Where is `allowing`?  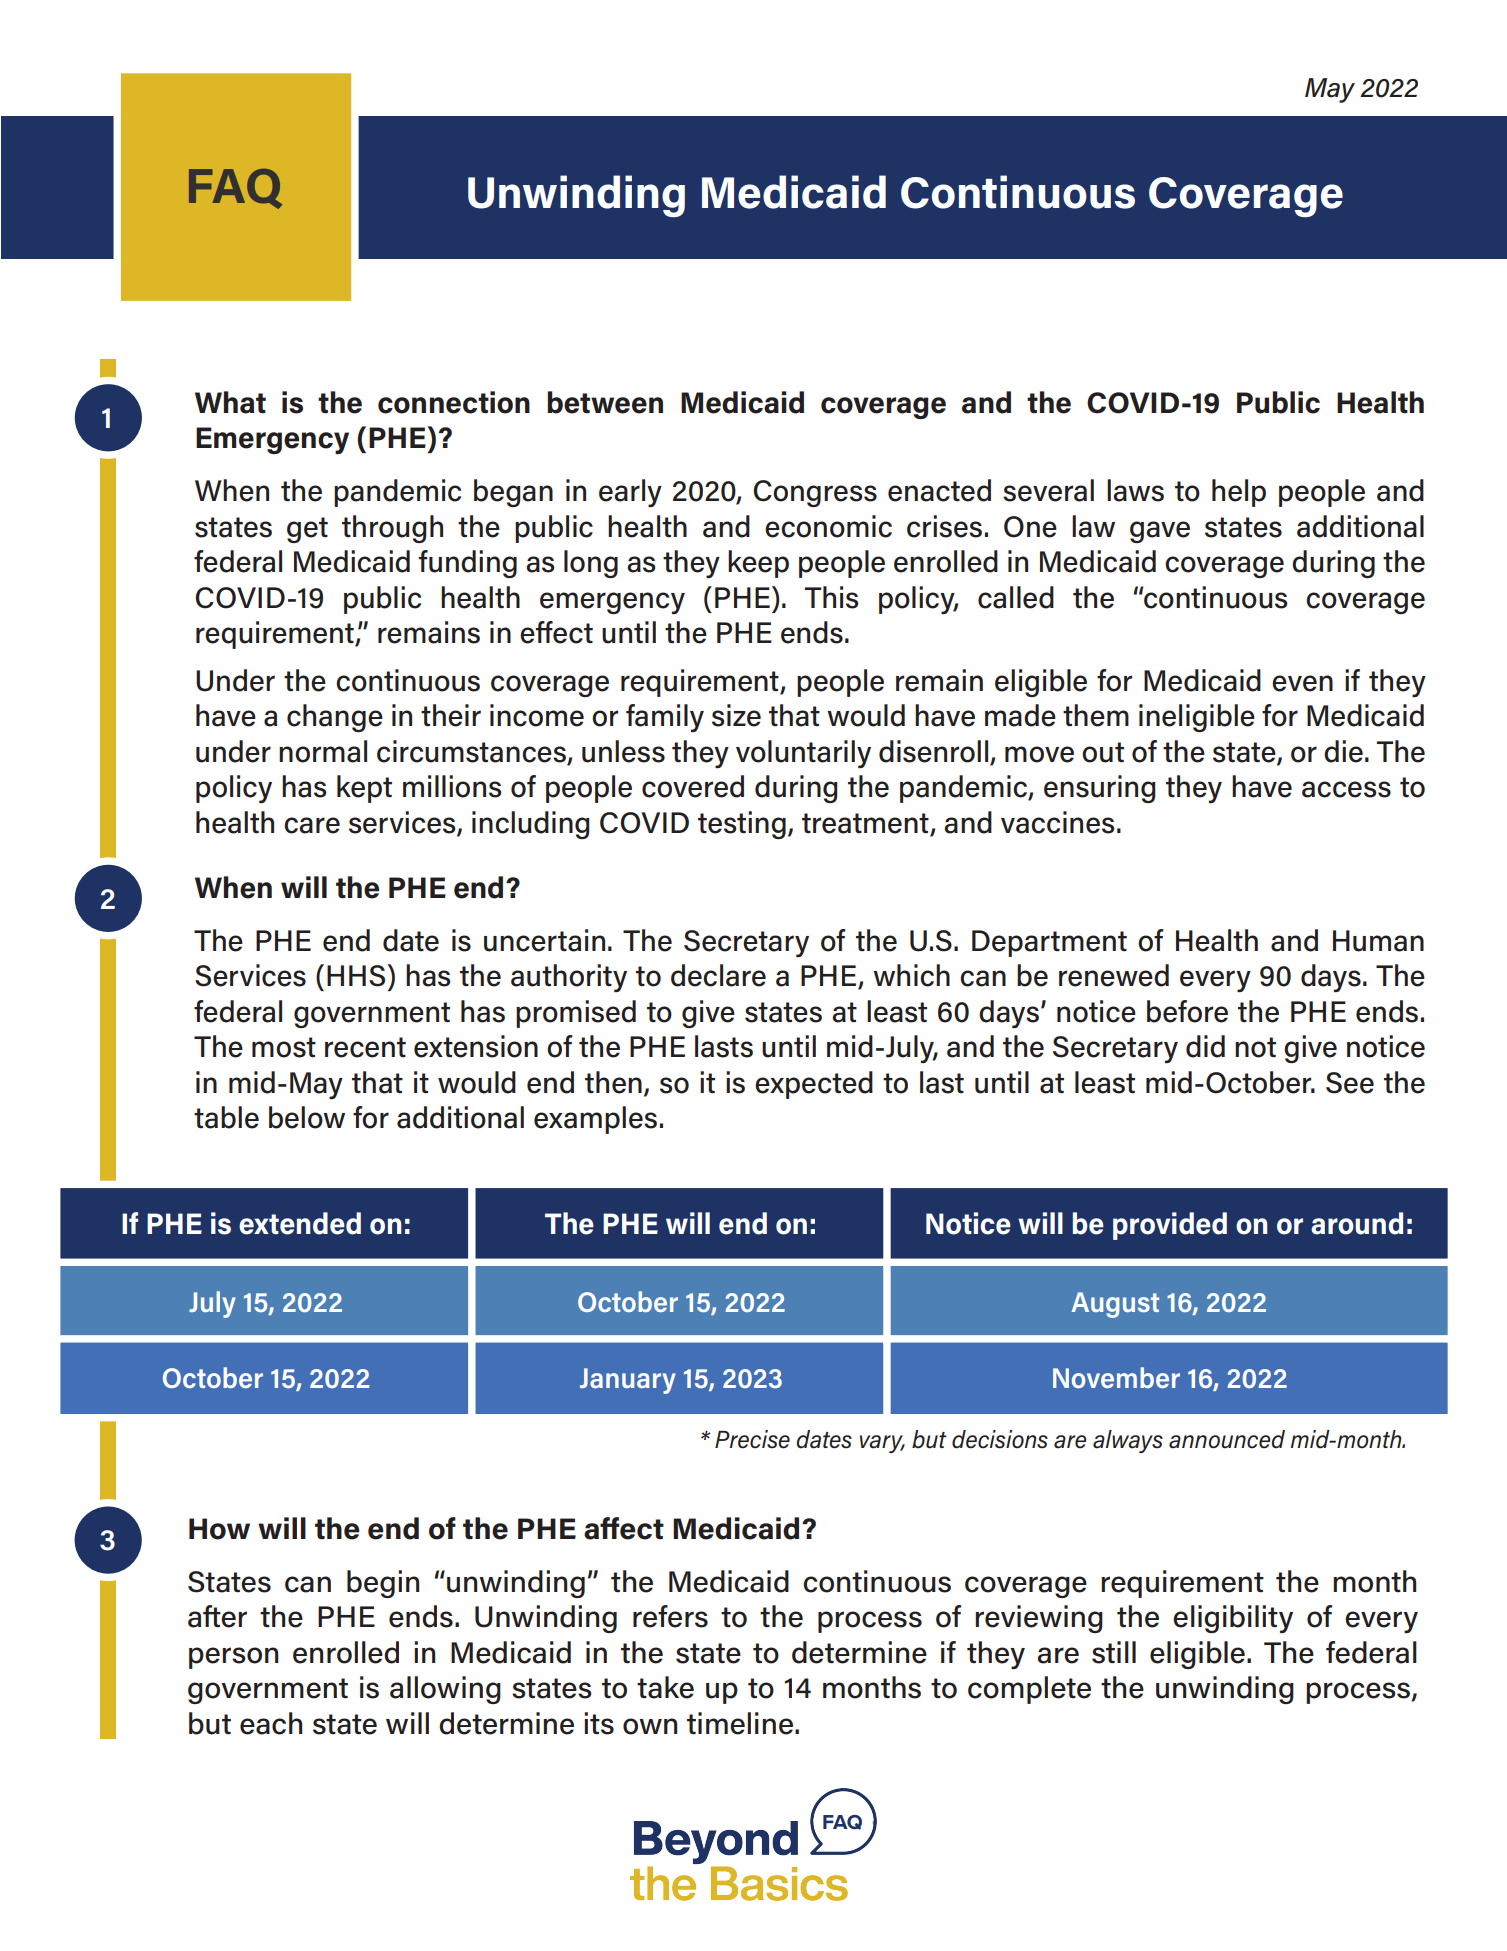
allowing is located at coordinates (445, 1690).
